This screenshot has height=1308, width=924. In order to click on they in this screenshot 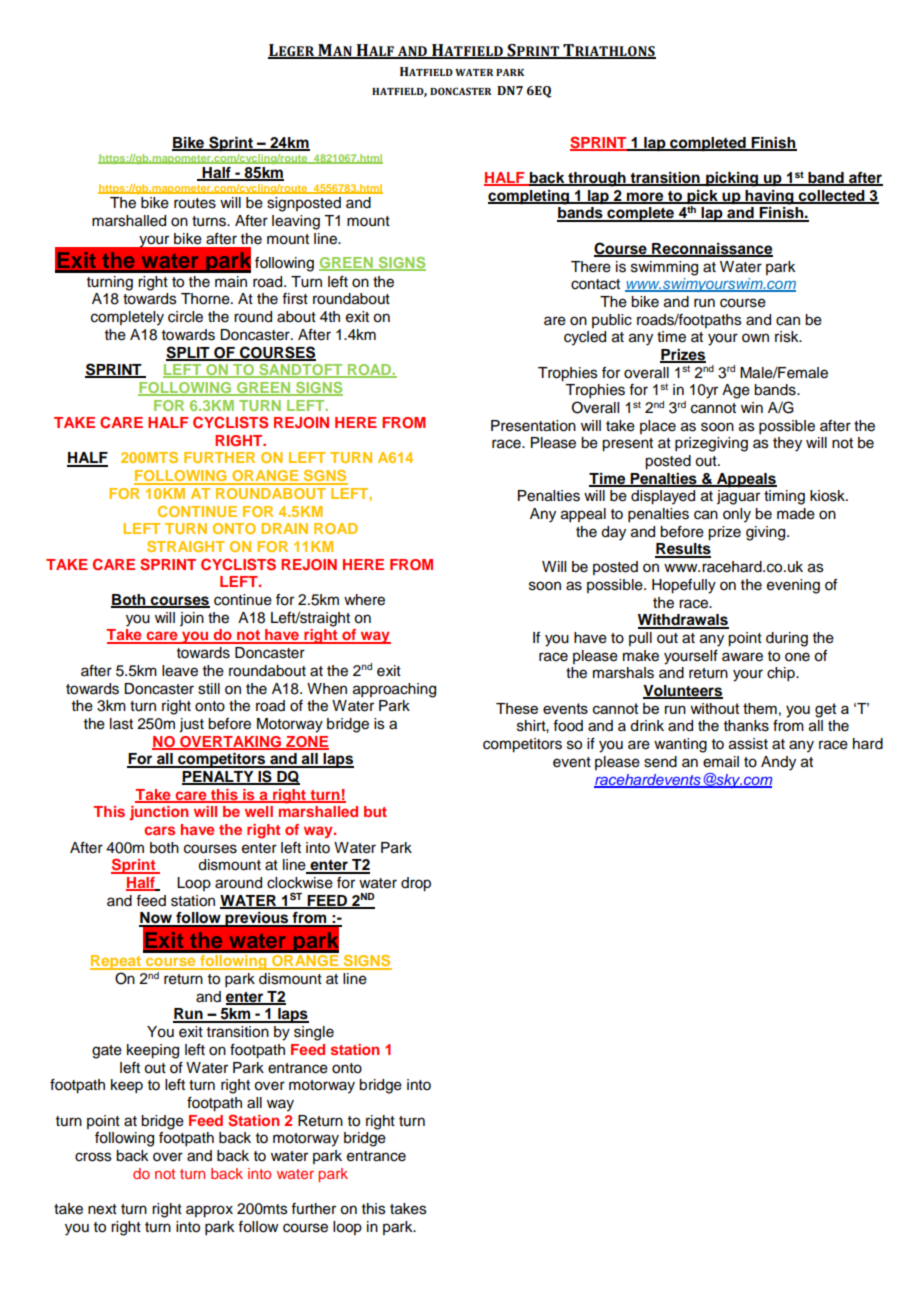, I will do `click(787, 444)`.
